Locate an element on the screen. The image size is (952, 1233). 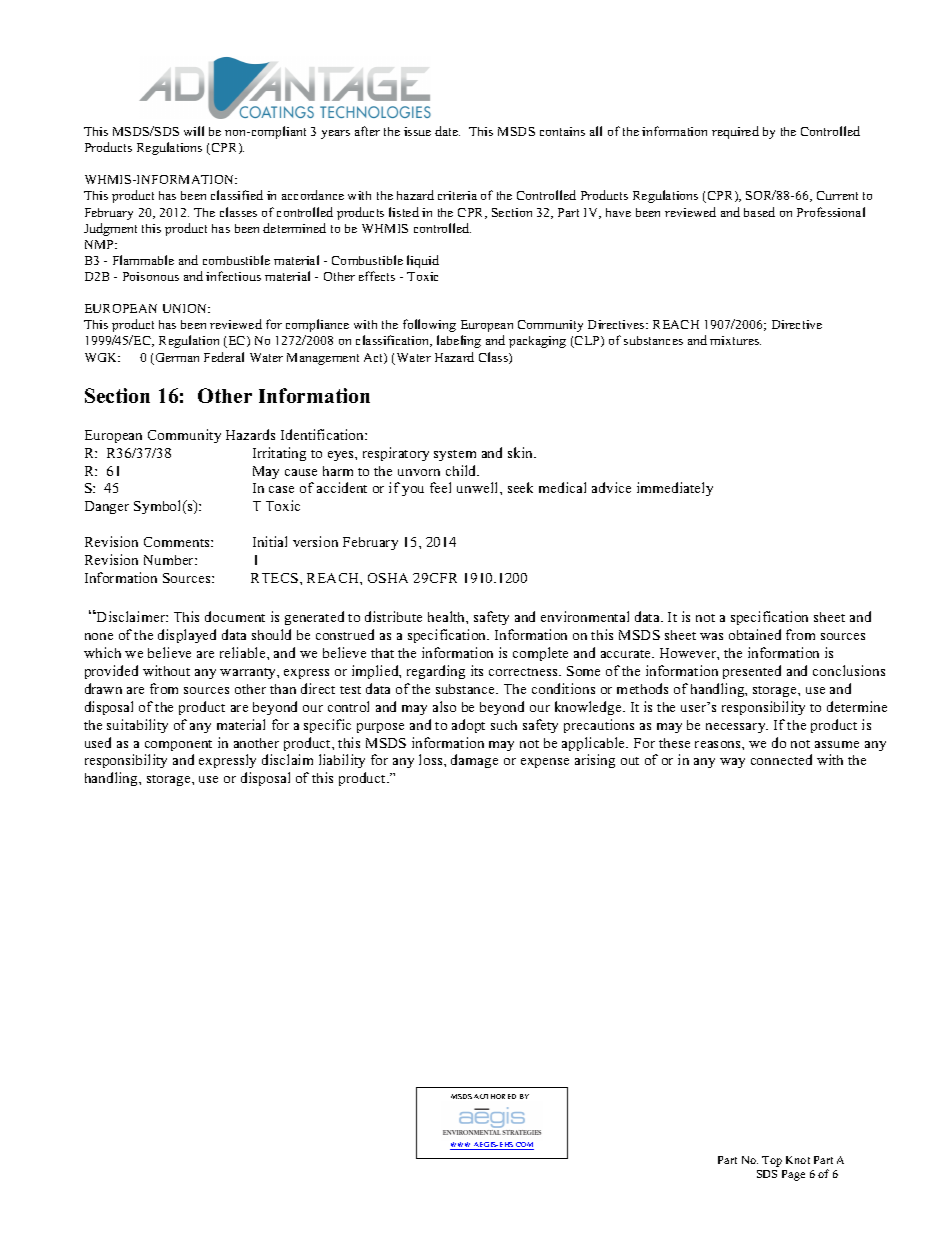
Top is located at coordinates (772, 1161).
